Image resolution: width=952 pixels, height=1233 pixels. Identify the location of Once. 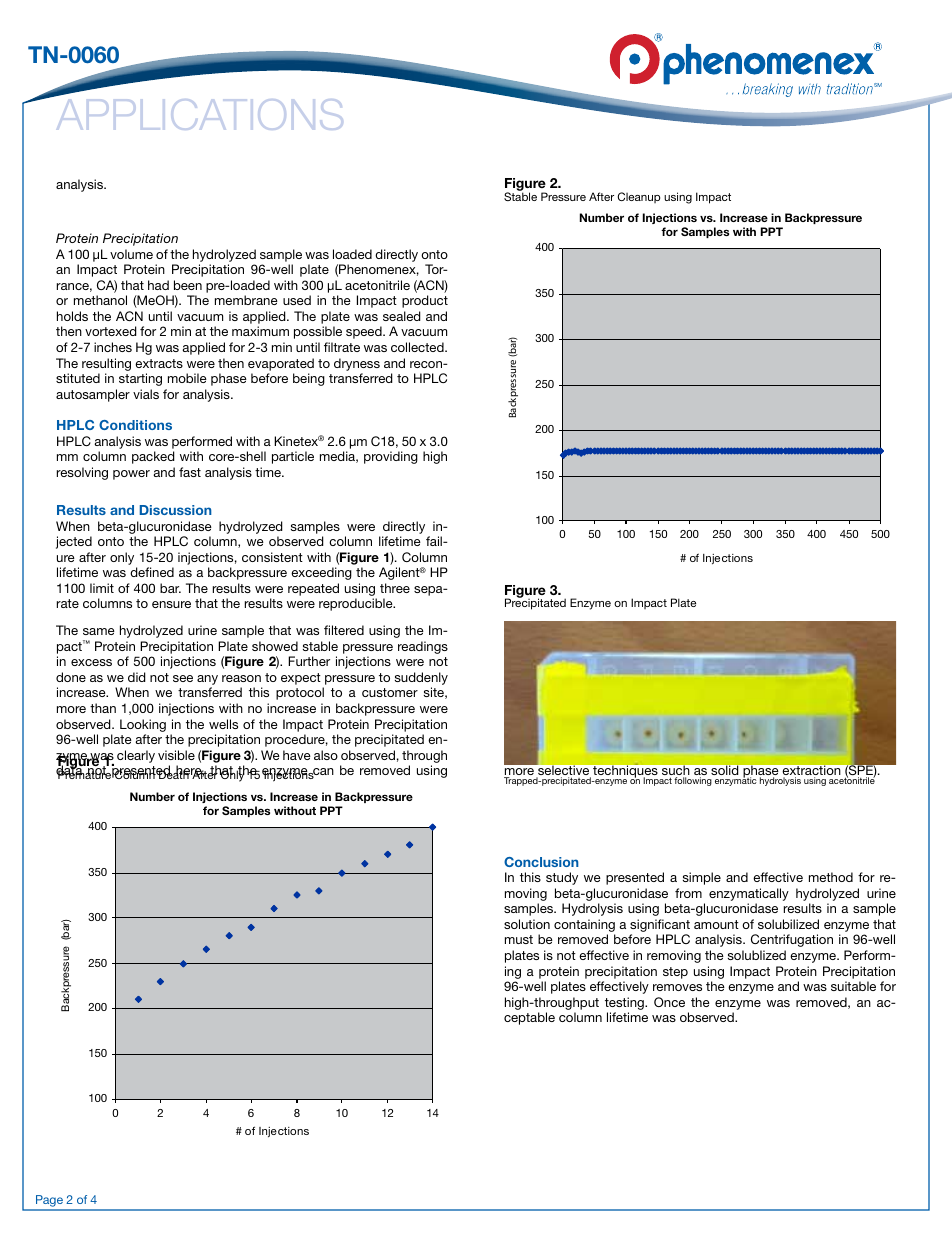
(669, 1002).
